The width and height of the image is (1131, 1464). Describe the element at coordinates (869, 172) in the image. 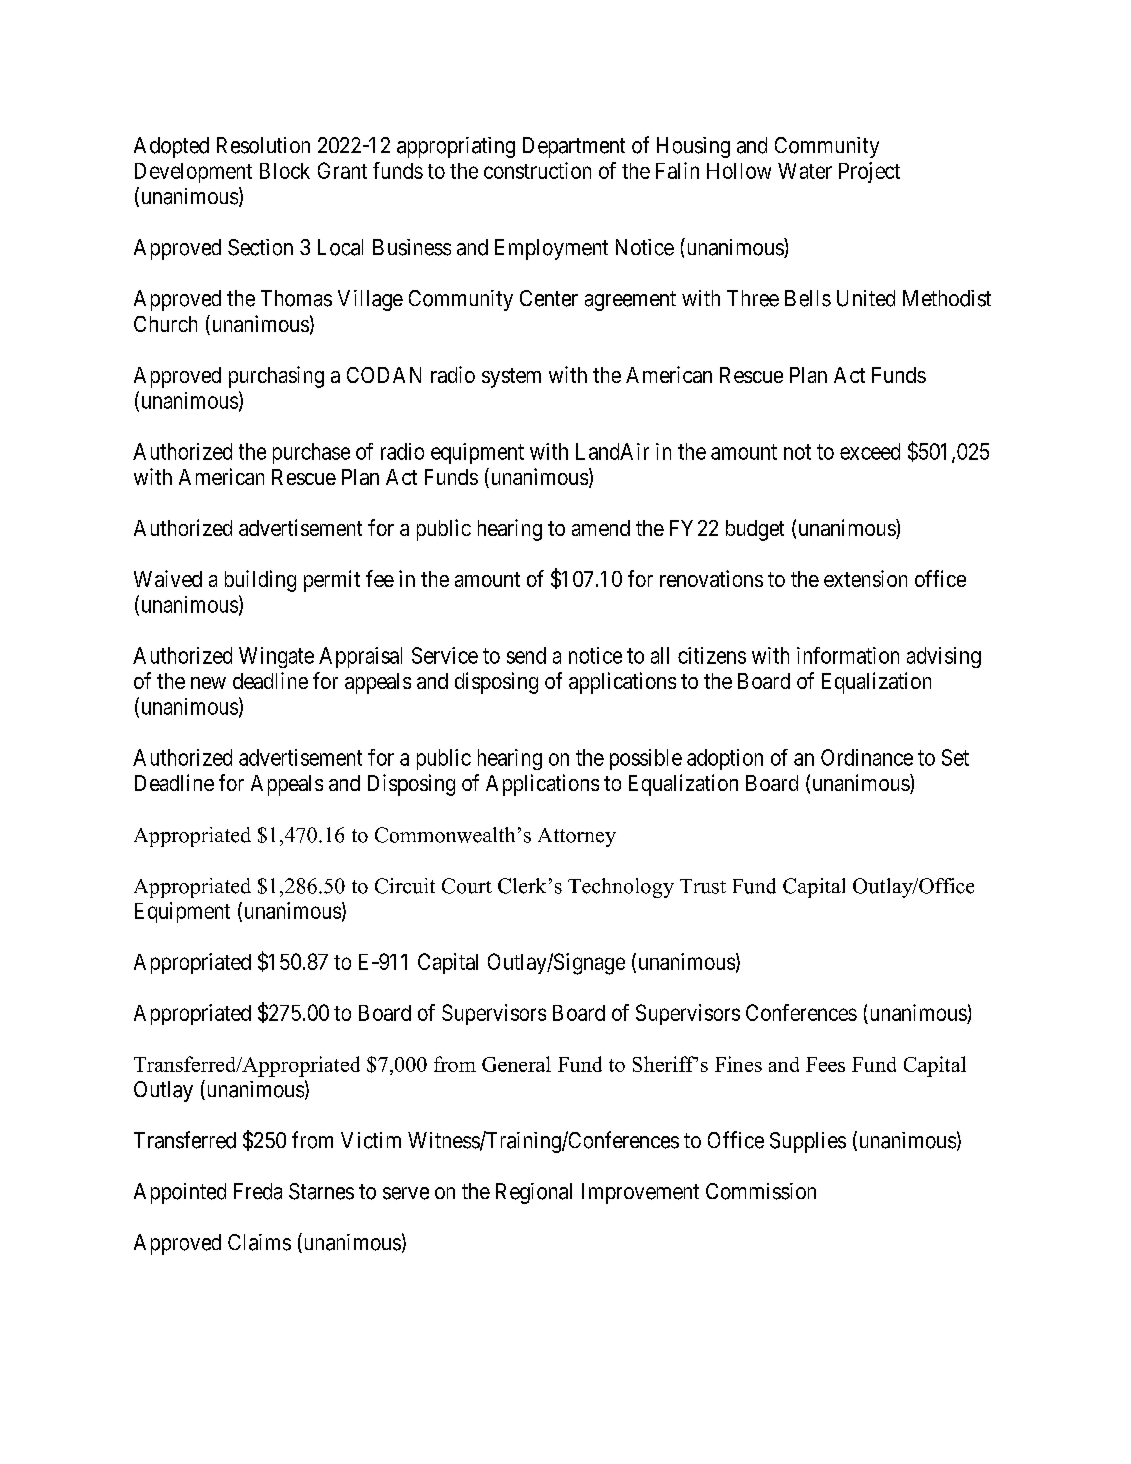

I see `Project` at that location.
